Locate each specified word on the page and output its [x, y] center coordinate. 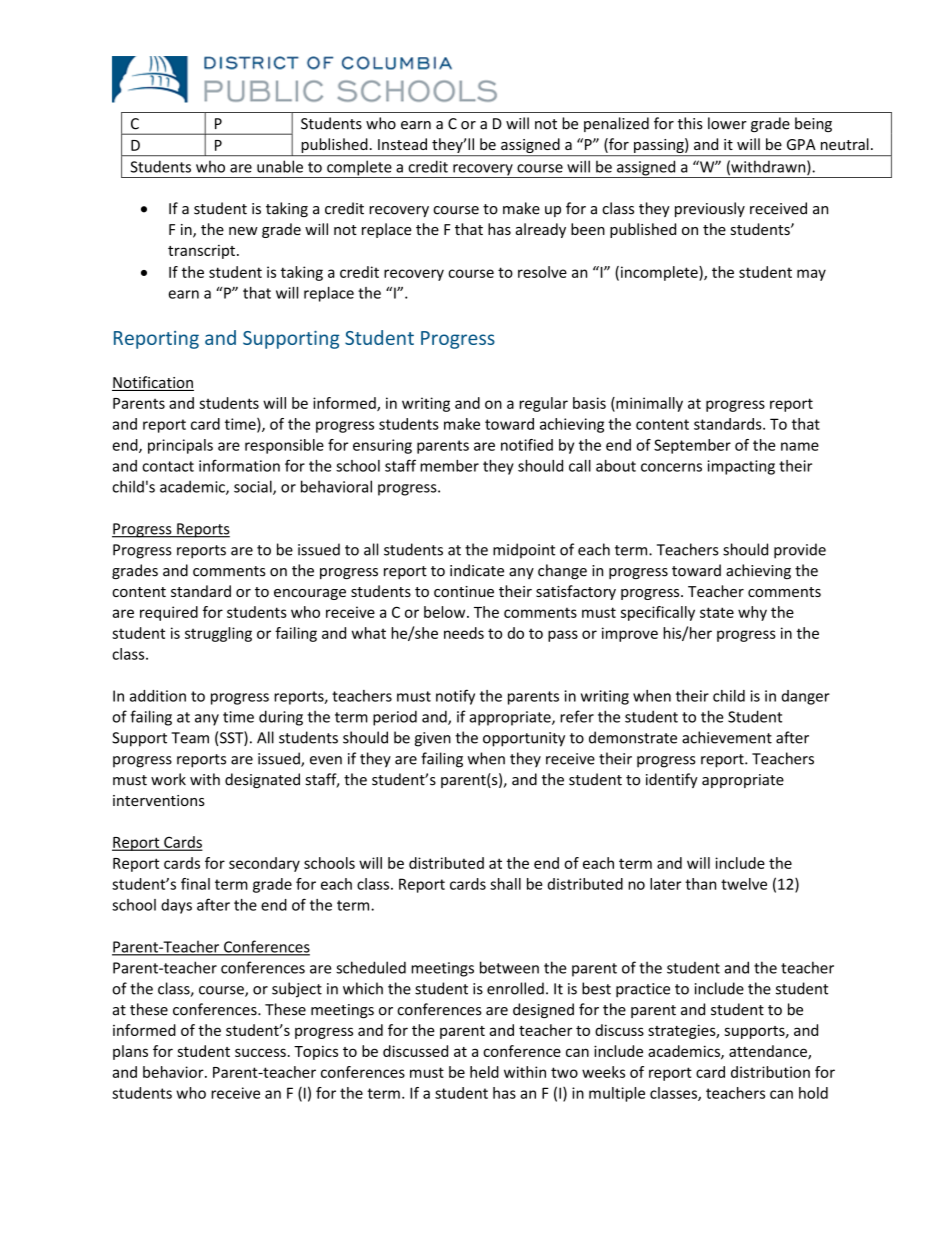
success [260, 1052]
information [239, 465]
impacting [741, 467]
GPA [801, 144]
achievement [727, 737]
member [449, 466]
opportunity [524, 739]
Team [190, 738]
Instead [402, 144]
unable [280, 166]
